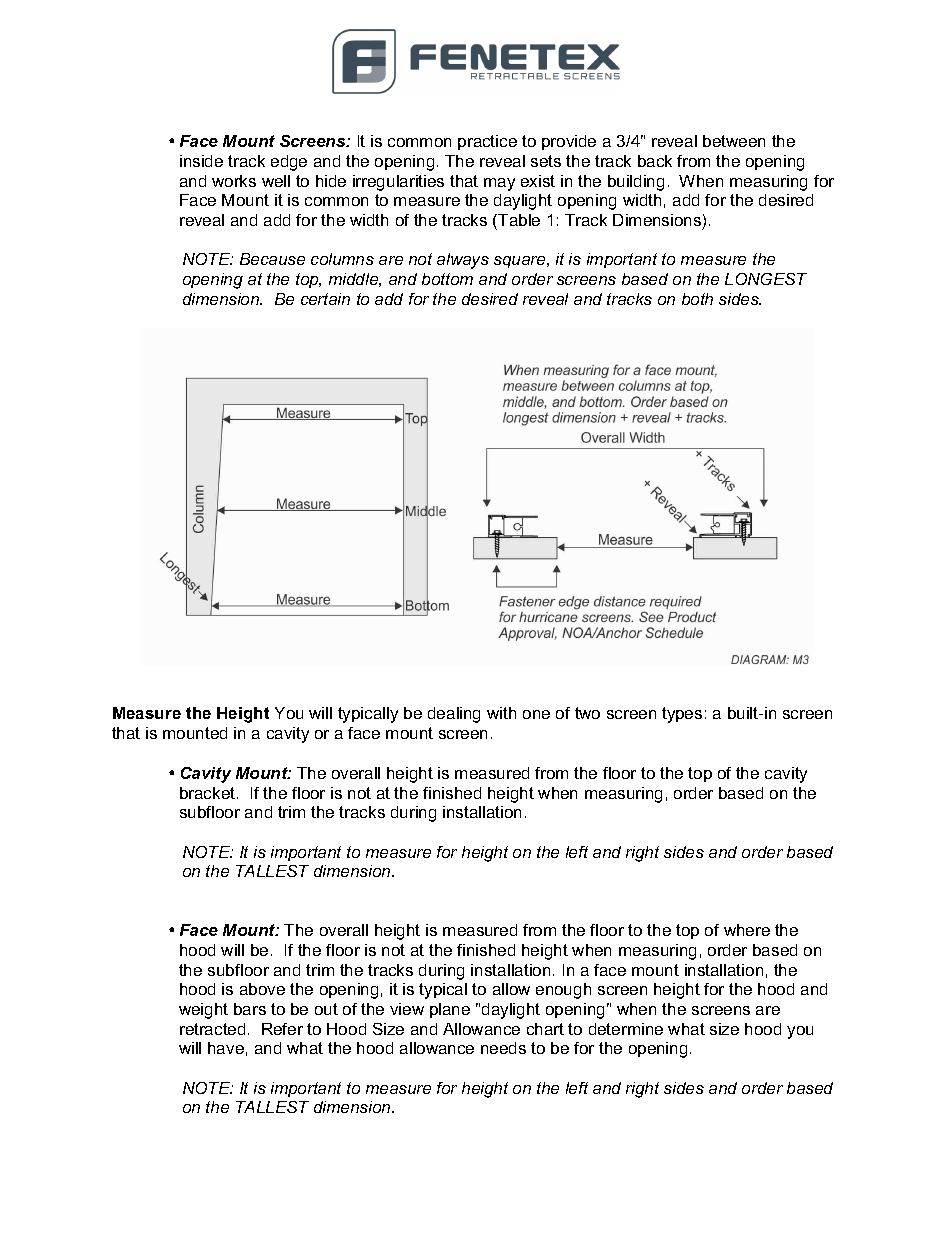 This page has height=1233, width=952. What do you see at coordinates (747, 930) in the page?
I see `where` at bounding box center [747, 930].
